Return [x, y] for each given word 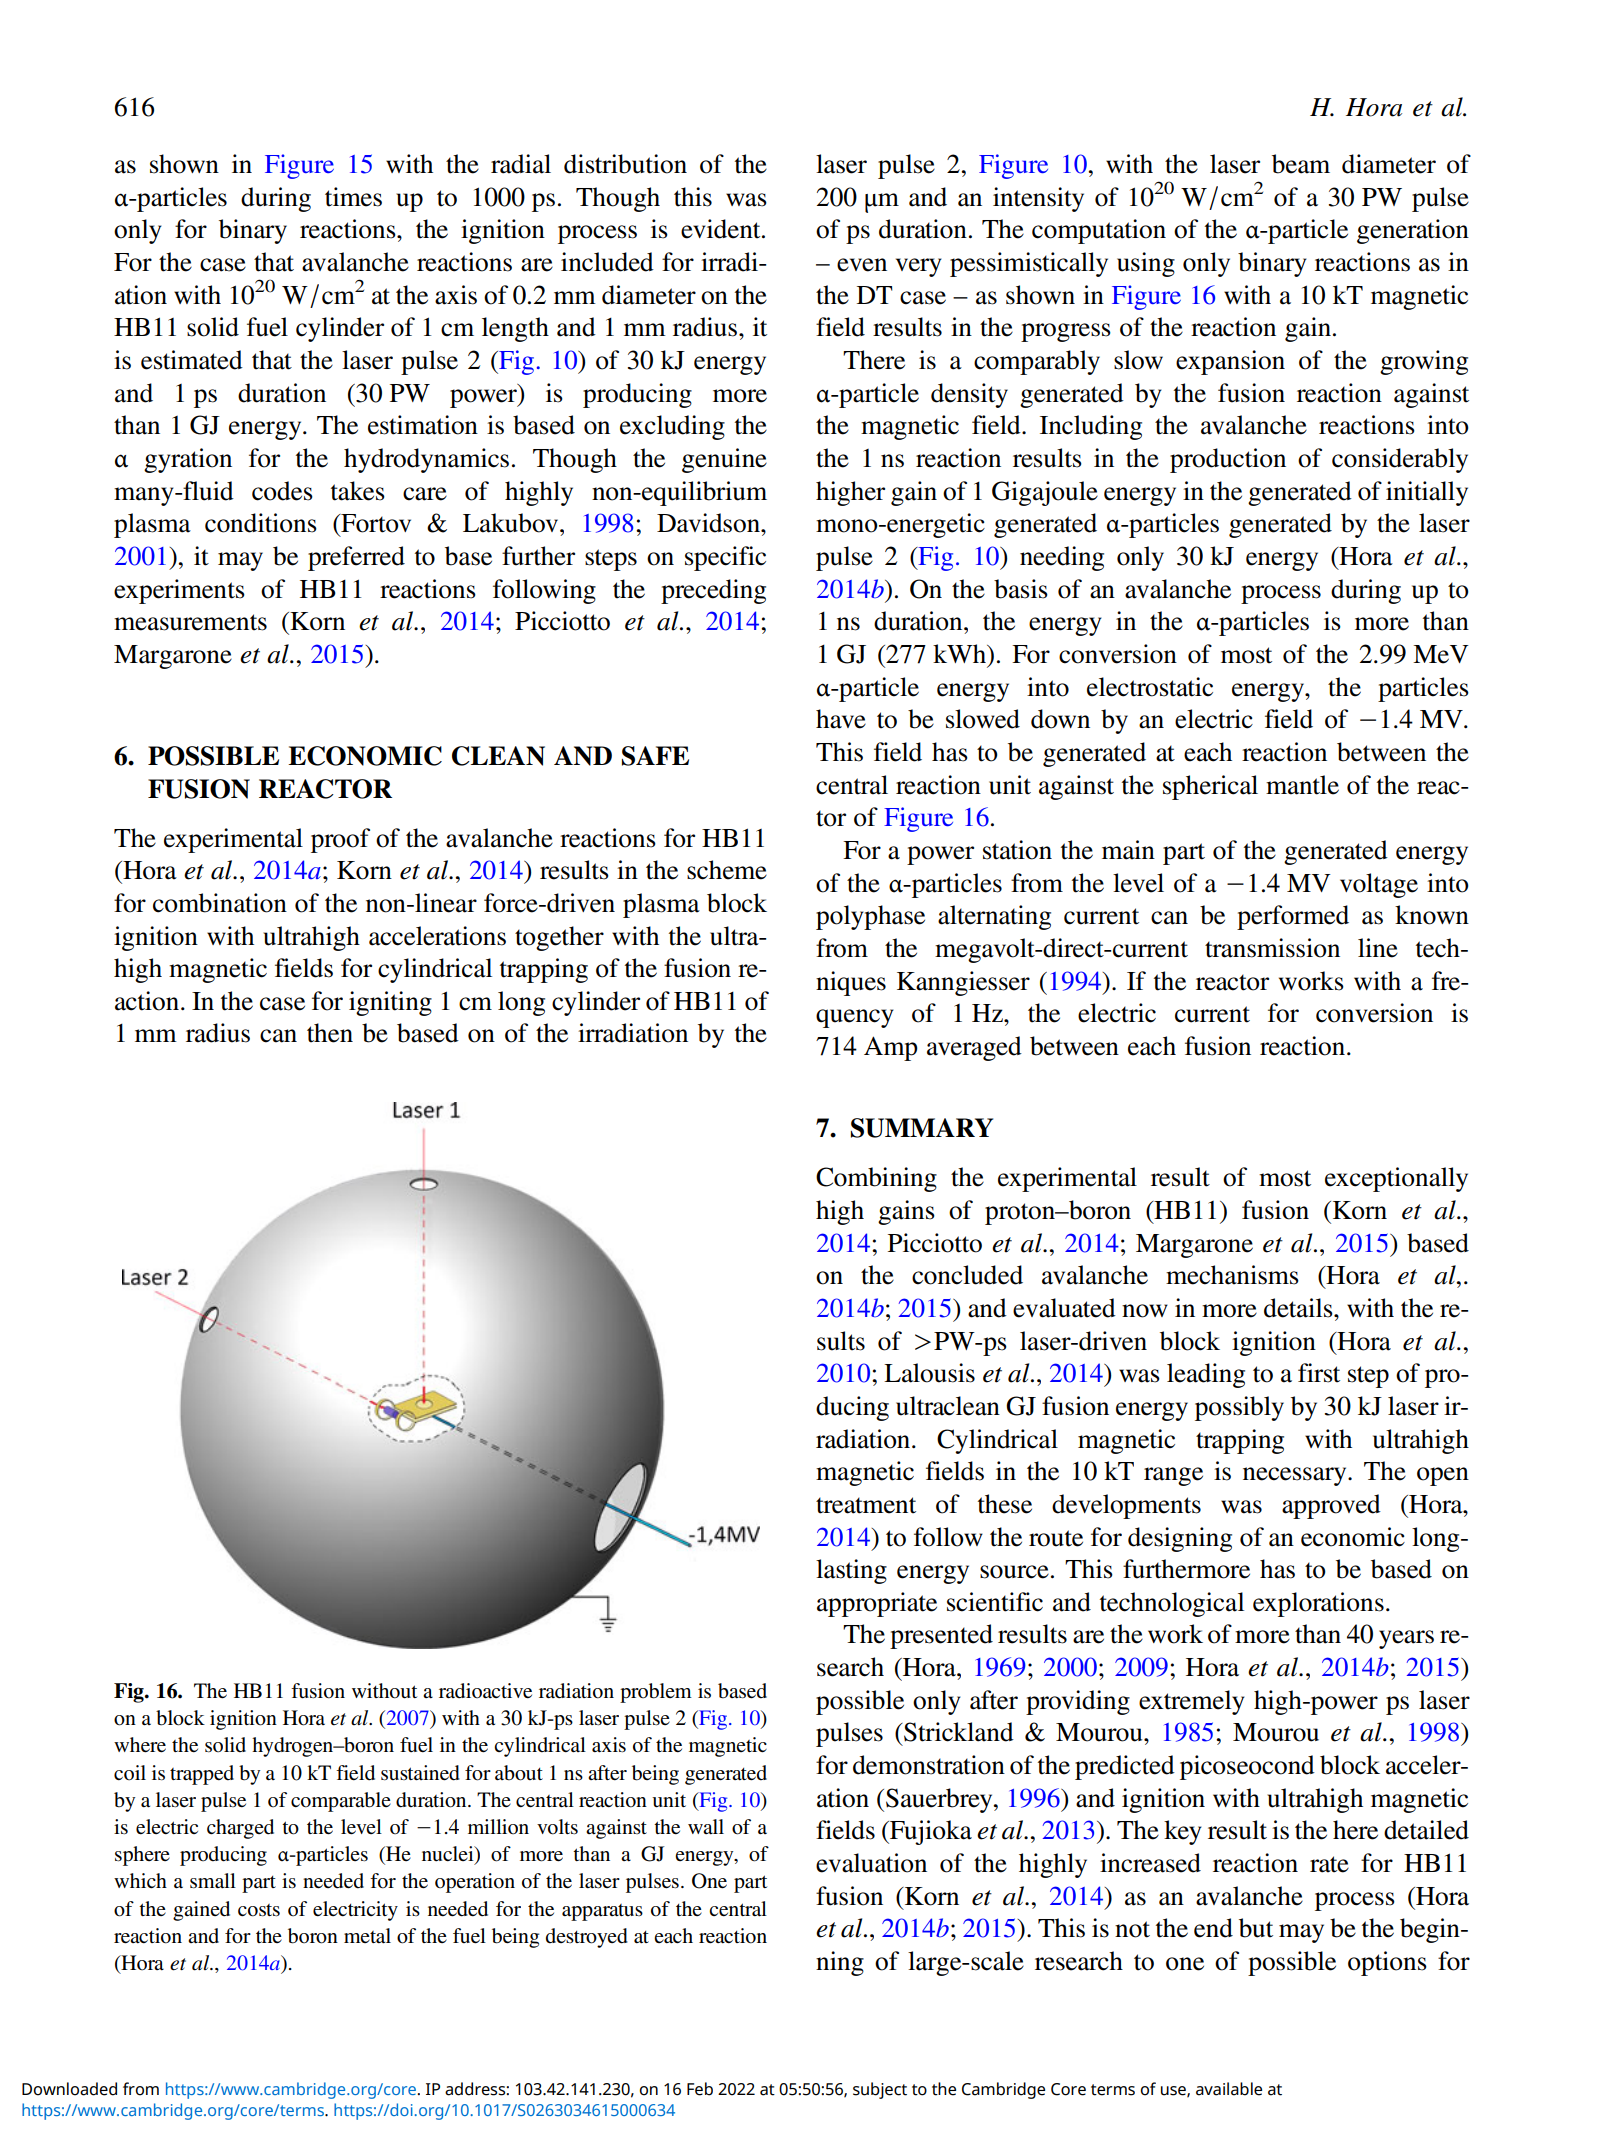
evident [722, 229]
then [330, 1033]
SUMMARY [922, 1128]
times [353, 197]
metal [367, 1936]
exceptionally [1396, 1179]
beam [1301, 164]
